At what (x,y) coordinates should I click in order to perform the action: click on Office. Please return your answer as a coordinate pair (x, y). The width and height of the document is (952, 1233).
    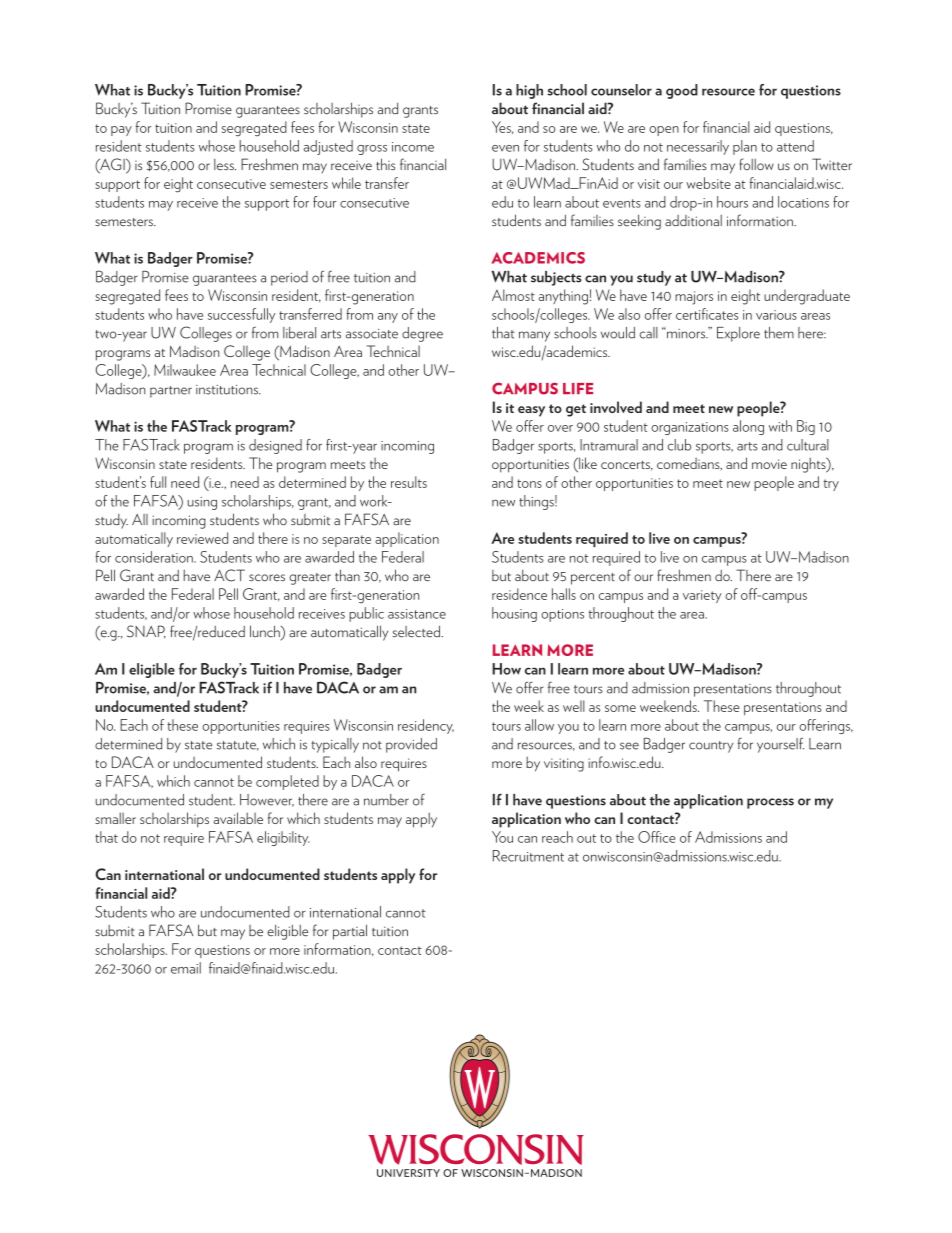
    Looking at the image, I should click on (657, 837).
